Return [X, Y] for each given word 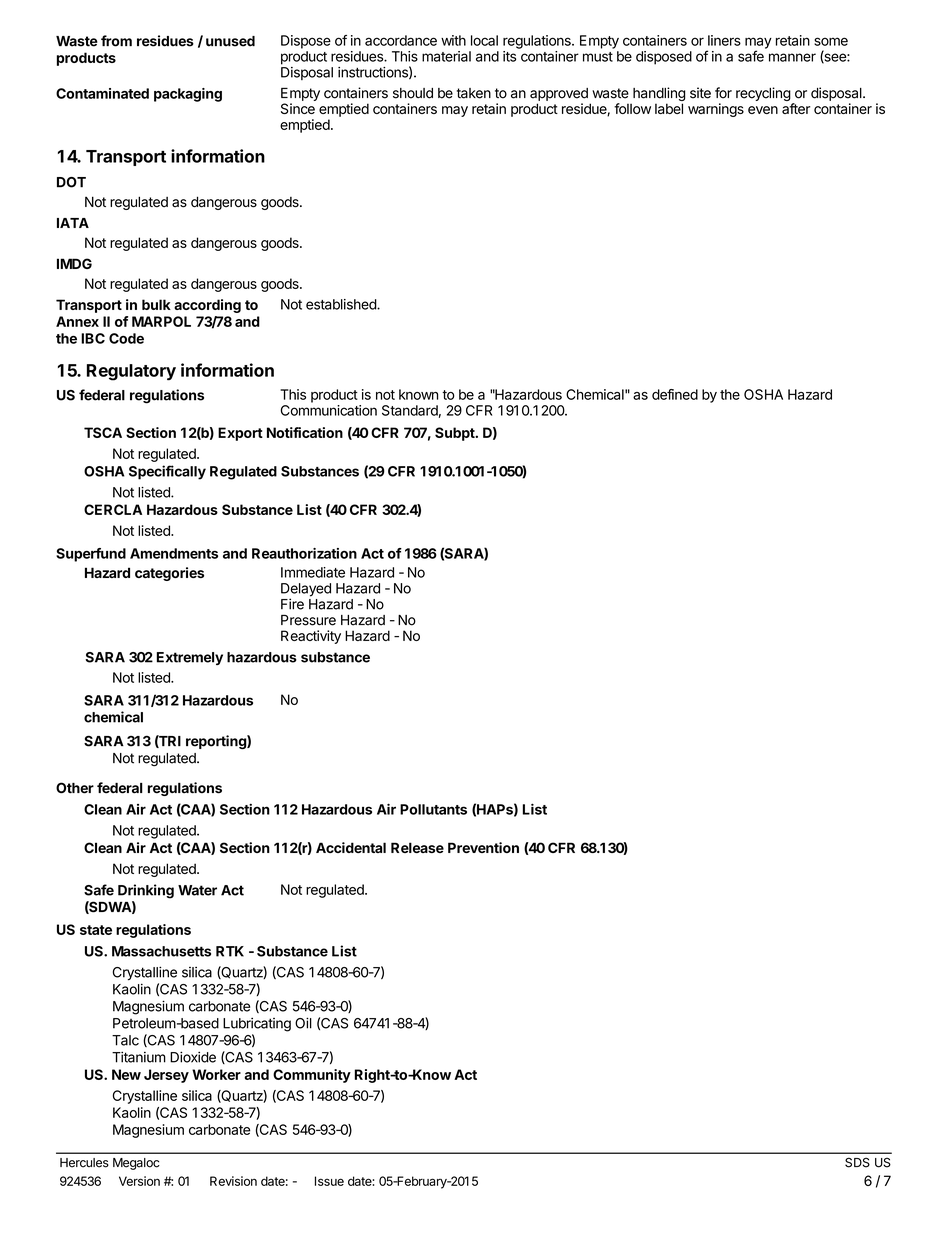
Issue [329, 1181]
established [342, 304]
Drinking [146, 891]
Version [139, 1181]
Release [417, 847]
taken [474, 93]
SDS [857, 1162]
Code [126, 338]
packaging [188, 95]
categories [169, 574]
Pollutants [433, 809]
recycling [763, 94]
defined [675, 394]
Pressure [308, 620]
